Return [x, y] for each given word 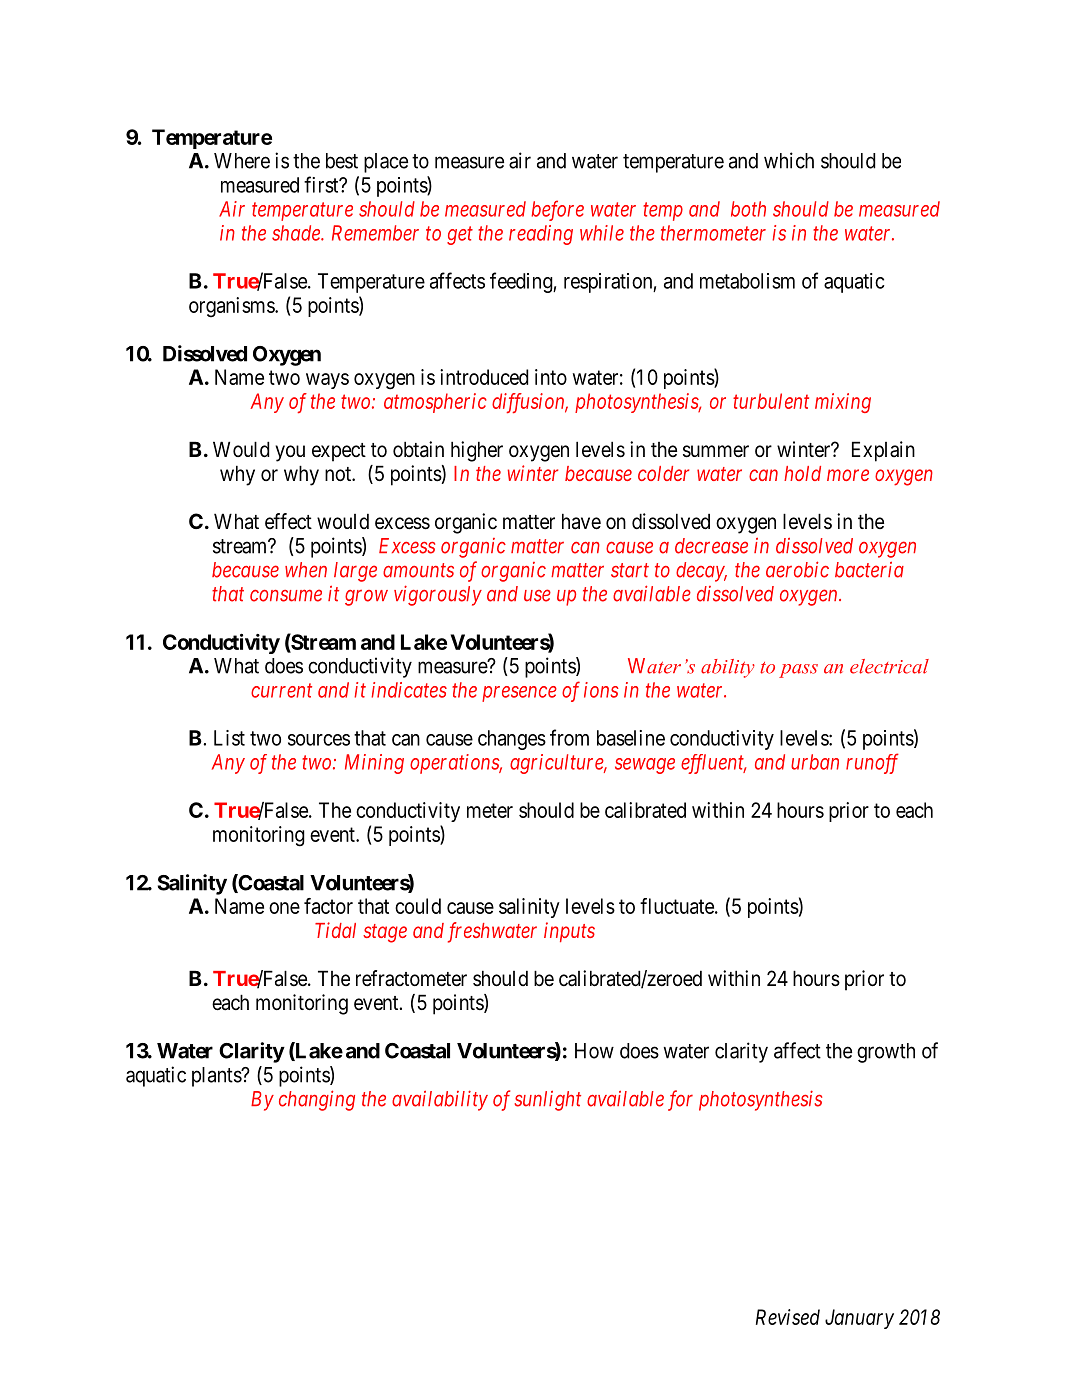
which [789, 160]
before [557, 210]
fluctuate [678, 906]
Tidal [335, 930]
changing [317, 1100]
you [290, 453]
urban [815, 762]
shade [297, 233]
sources [319, 740]
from [569, 737]
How [594, 1051]
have [581, 521]
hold [802, 473]
